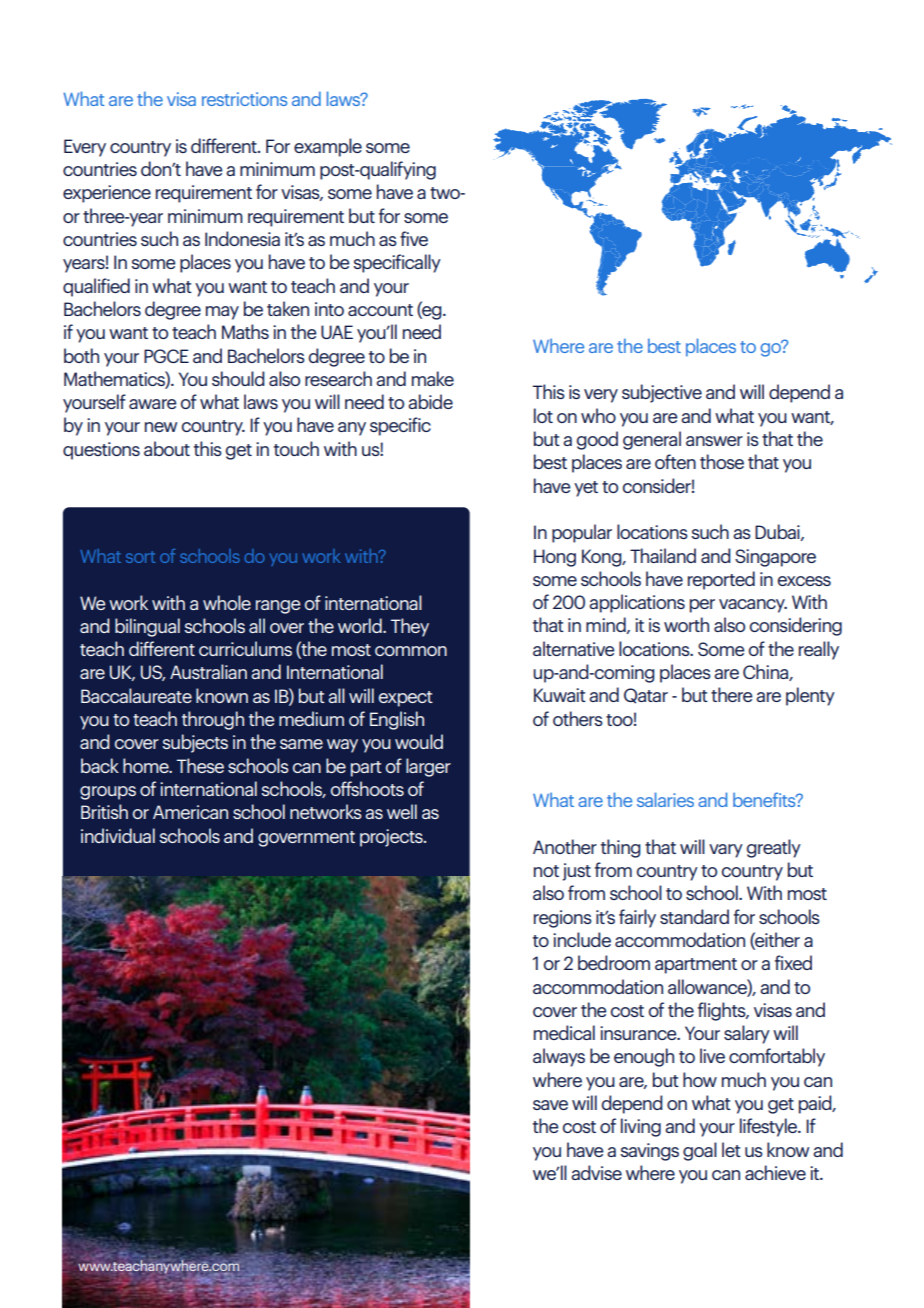  Describe the element at coordinates (722, 461) in the screenshot. I see `those` at that location.
